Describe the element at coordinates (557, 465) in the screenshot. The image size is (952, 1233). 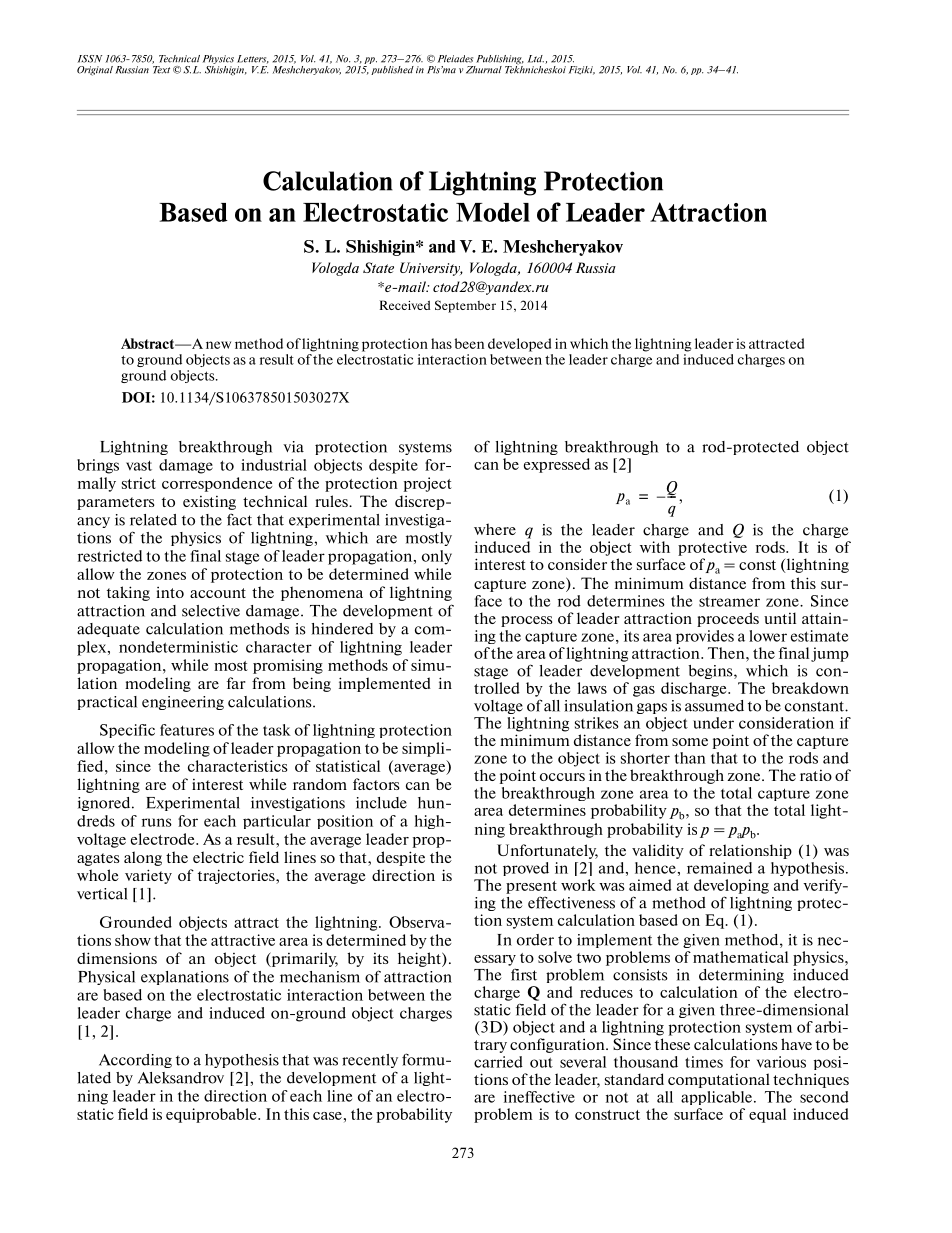
I see `expressed` at that location.
